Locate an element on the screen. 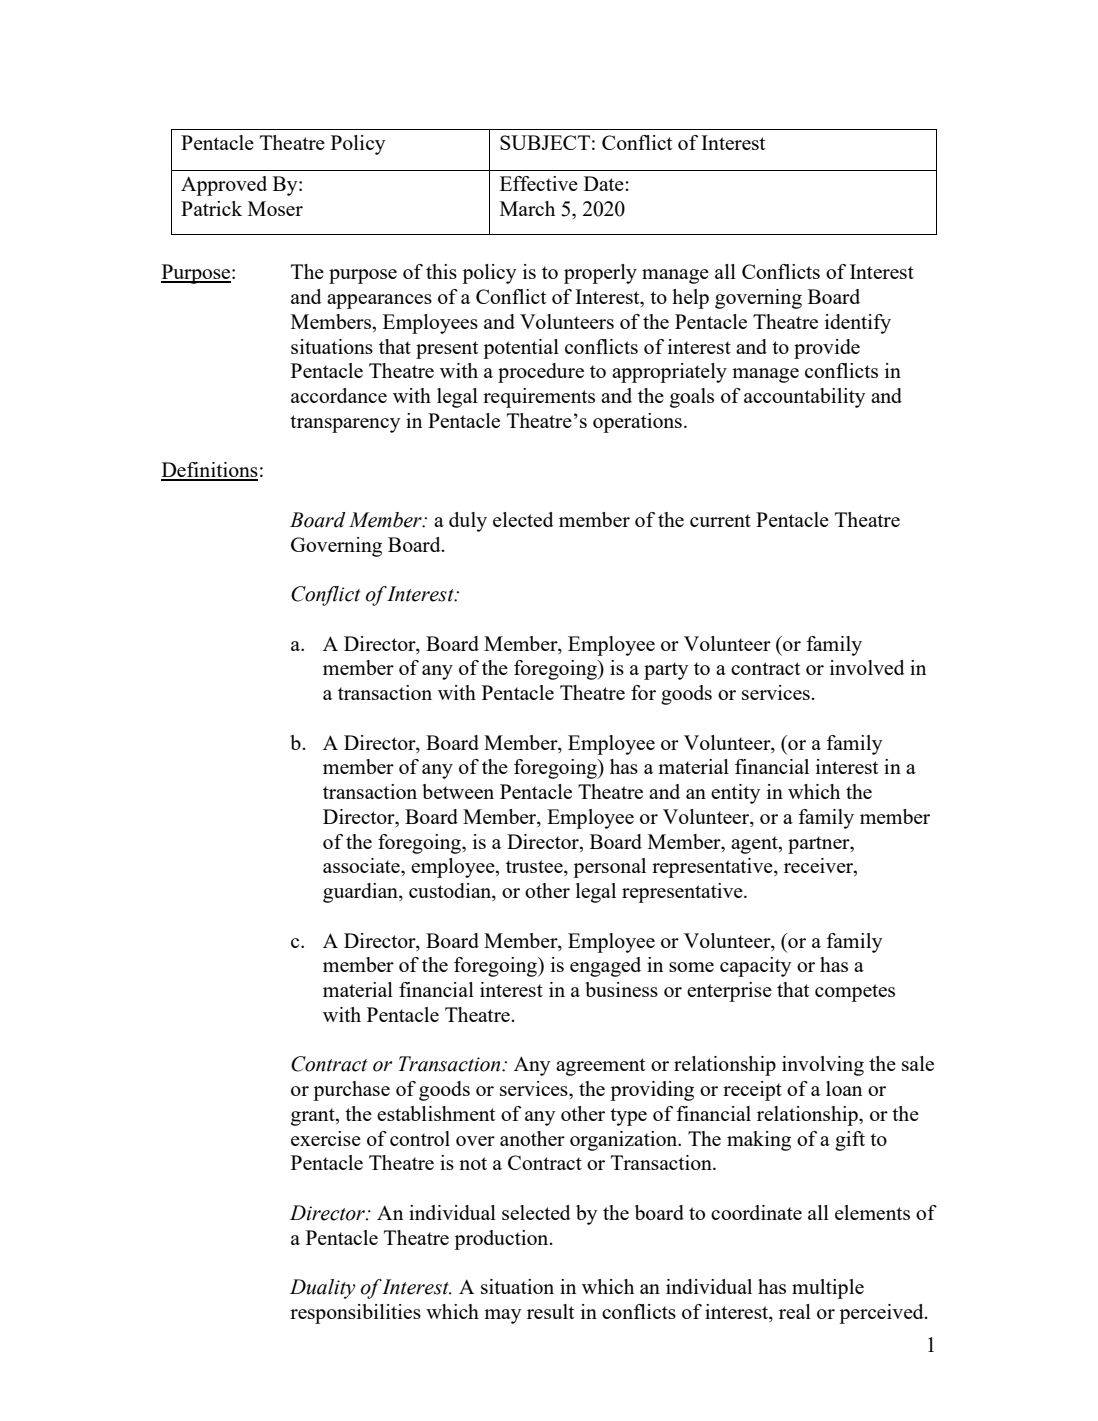 The height and width of the screenshot is (1421, 1098). competes is located at coordinates (855, 993).
